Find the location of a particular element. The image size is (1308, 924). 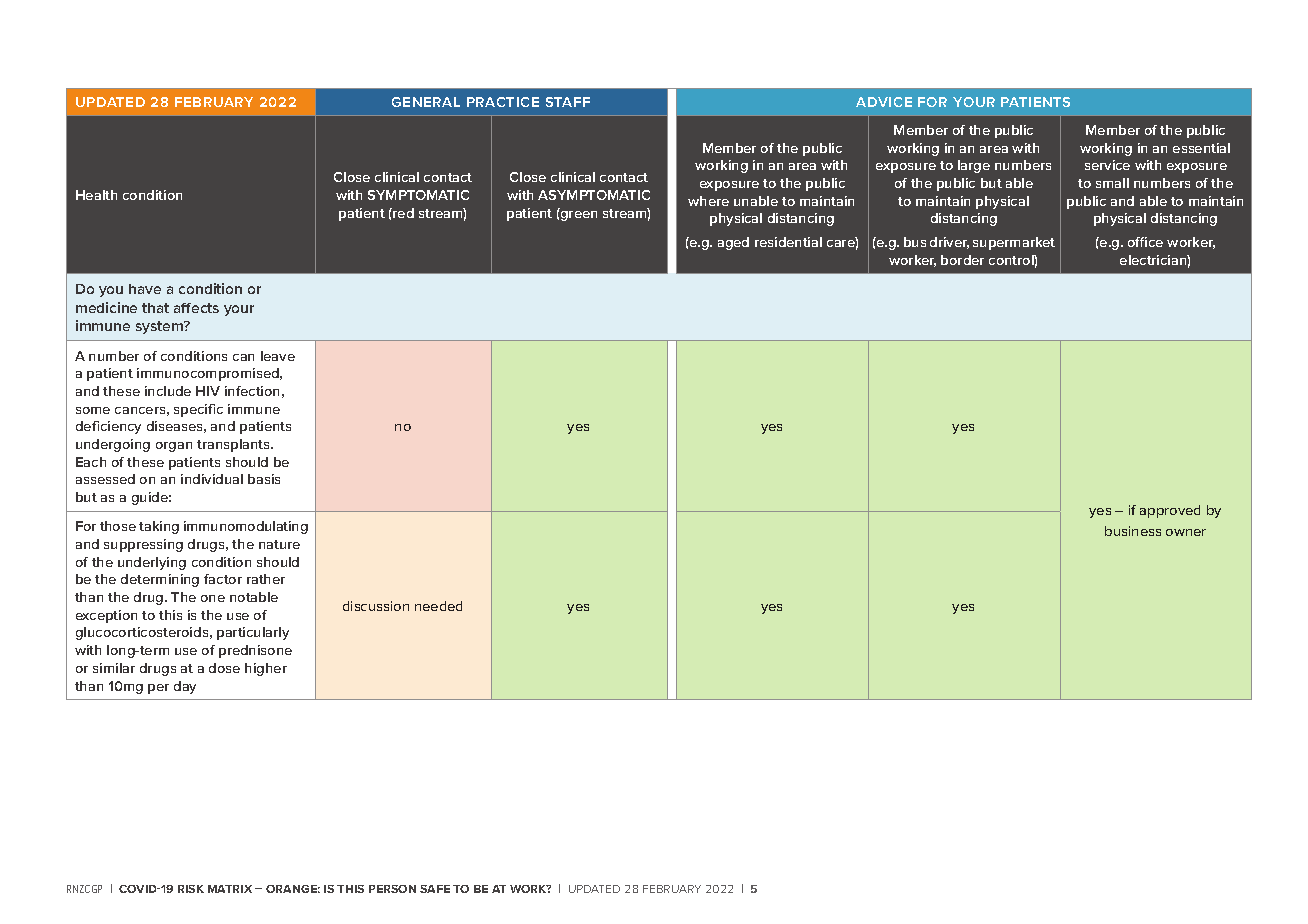

approved is located at coordinates (1170, 511).
